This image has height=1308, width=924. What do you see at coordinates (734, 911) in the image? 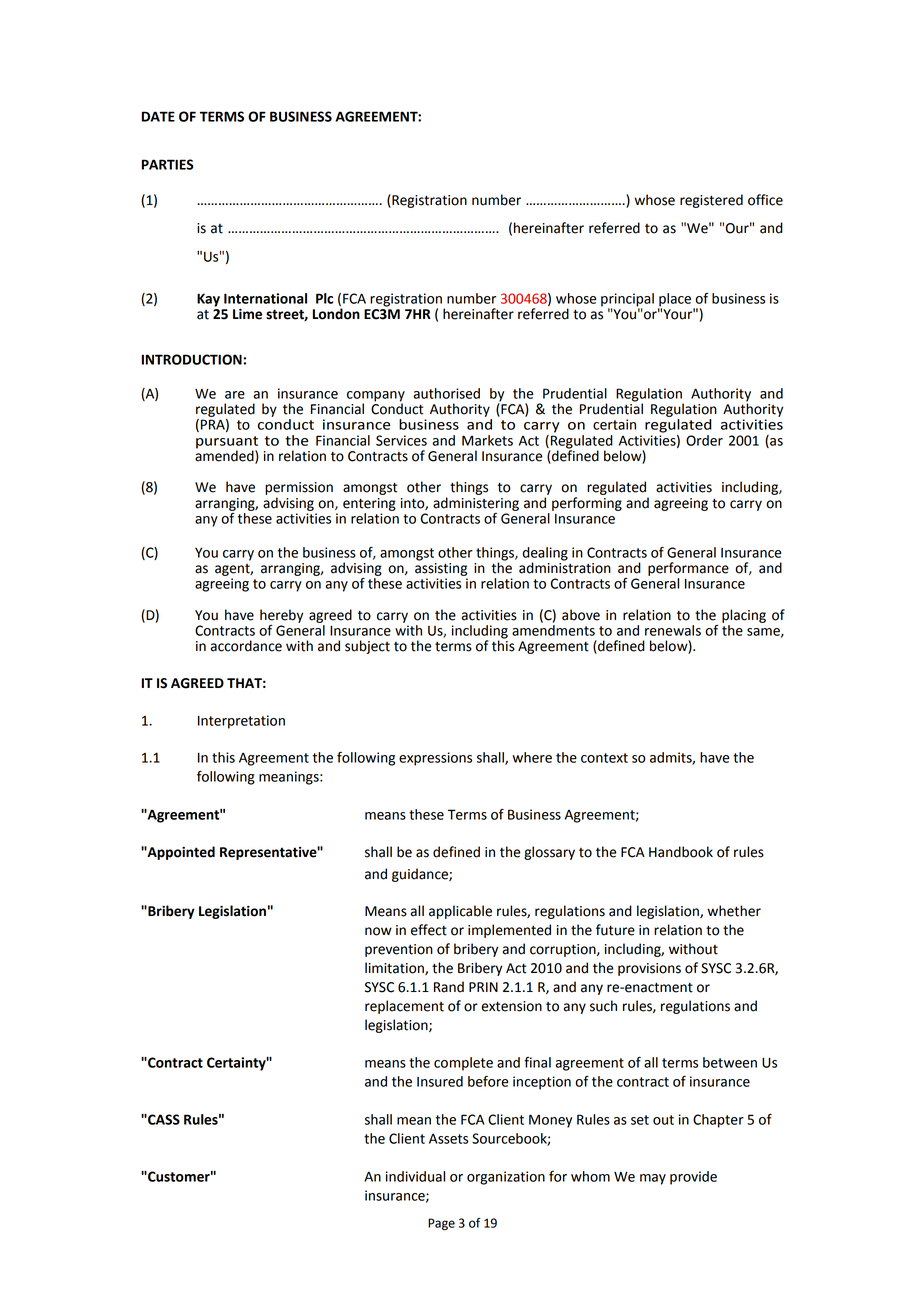
I see `whether` at bounding box center [734, 911].
